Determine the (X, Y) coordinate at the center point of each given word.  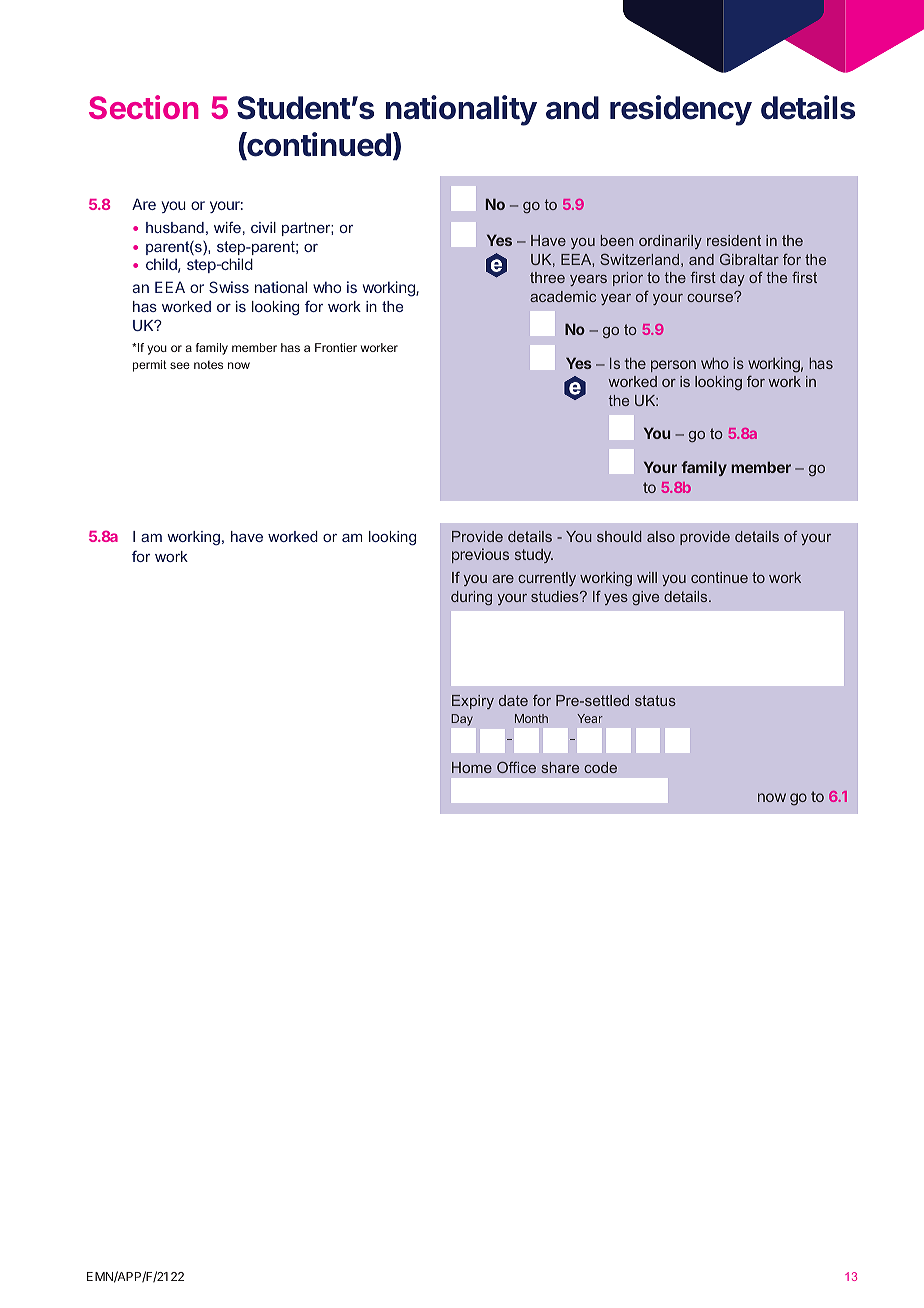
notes (208, 365)
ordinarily (670, 242)
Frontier (336, 347)
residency (681, 110)
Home (472, 767)
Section (144, 107)
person (673, 366)
